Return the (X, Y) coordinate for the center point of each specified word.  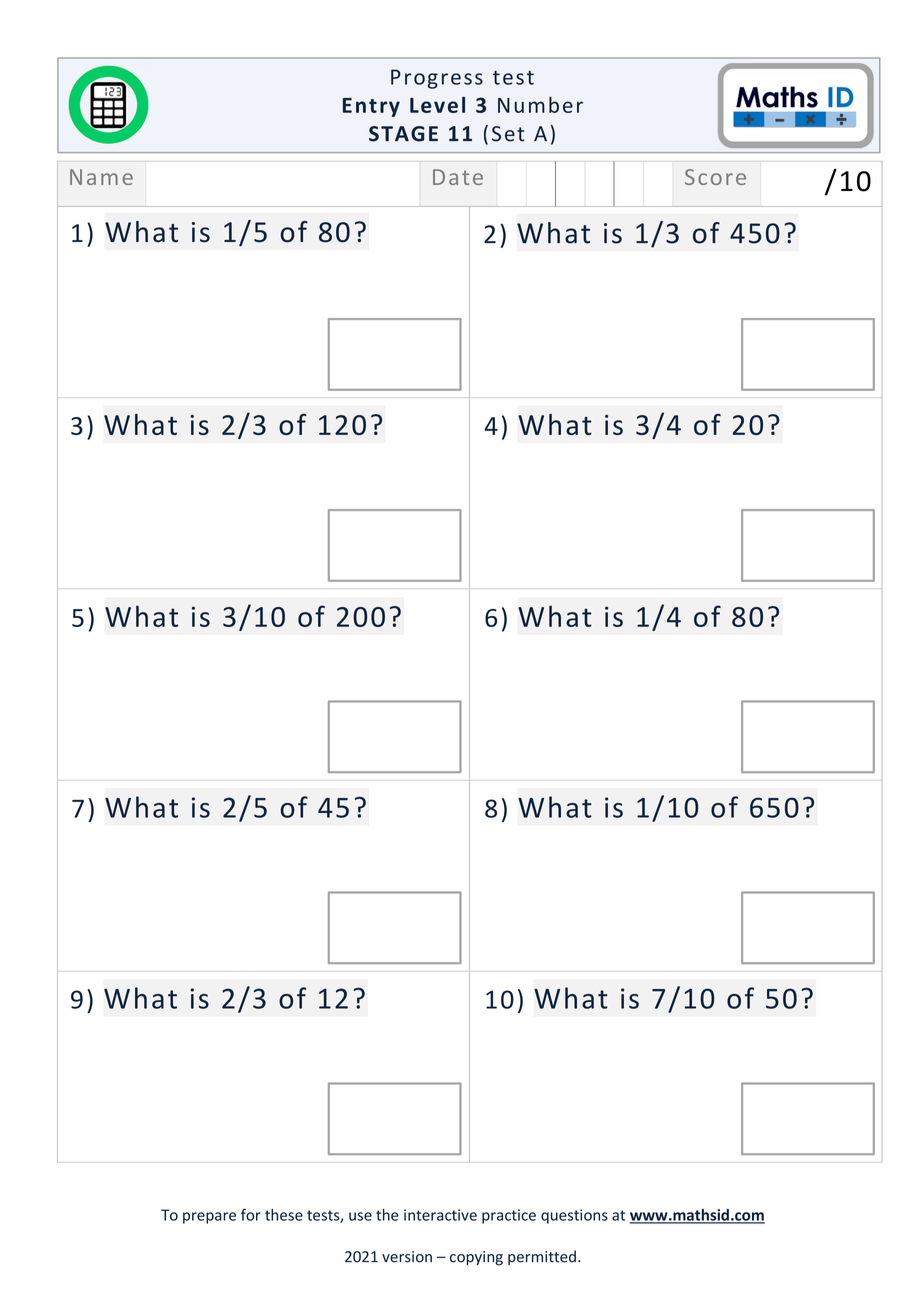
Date (458, 177)
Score (715, 177)
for (251, 1214)
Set (508, 134)
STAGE (403, 134)
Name (101, 177)
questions (574, 1216)
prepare (209, 1218)
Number (540, 104)
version (407, 1257)
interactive (440, 1215)
